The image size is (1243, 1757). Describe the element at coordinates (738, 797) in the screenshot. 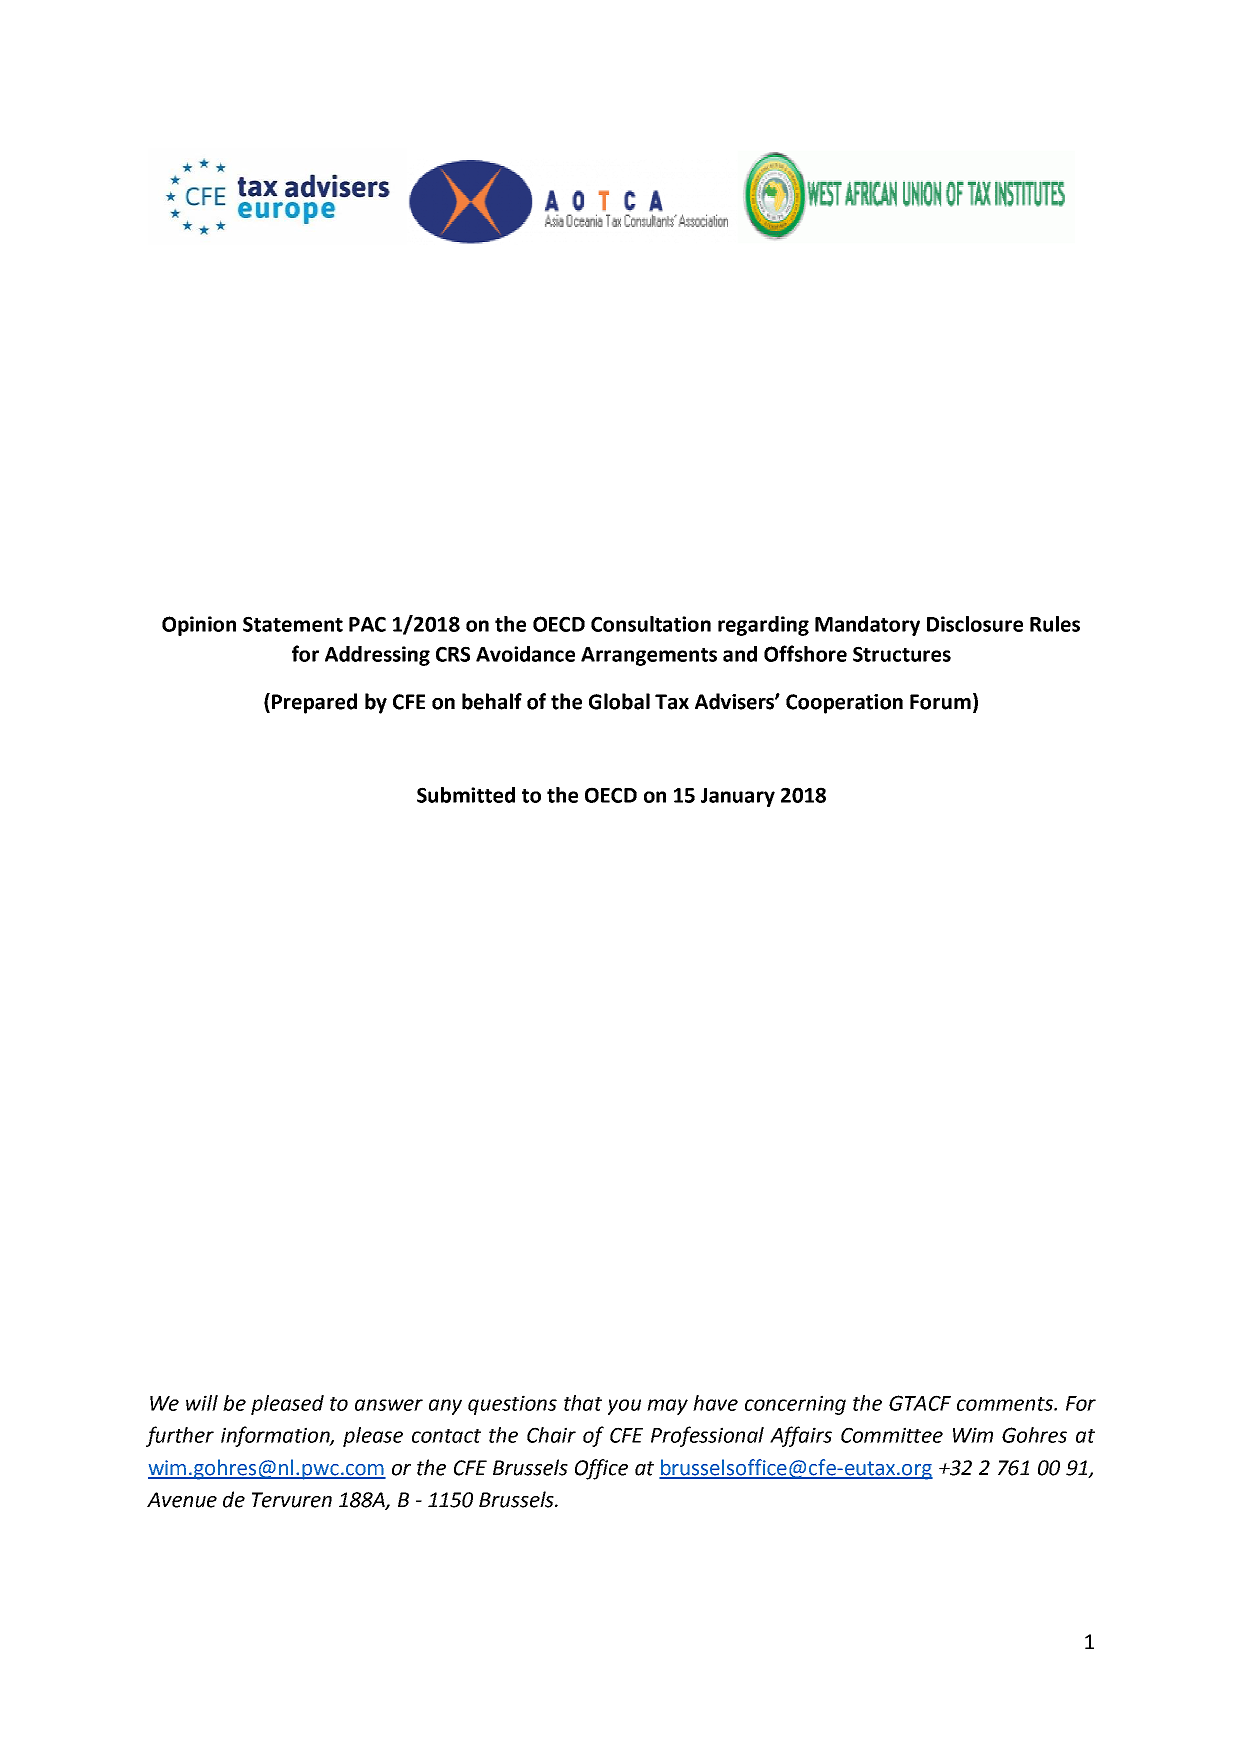

I see `January` at that location.
